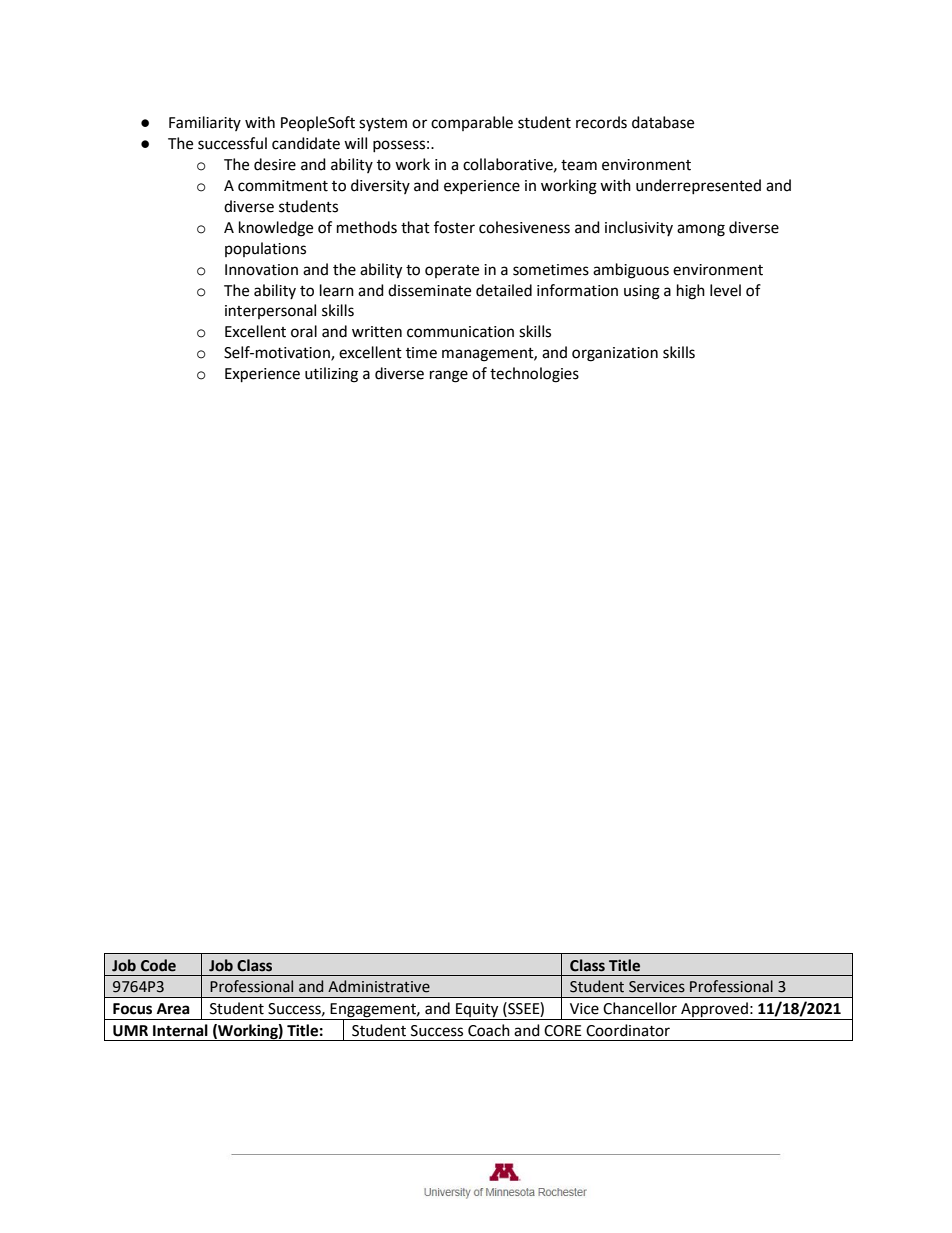  I want to click on Code, so click(158, 965).
